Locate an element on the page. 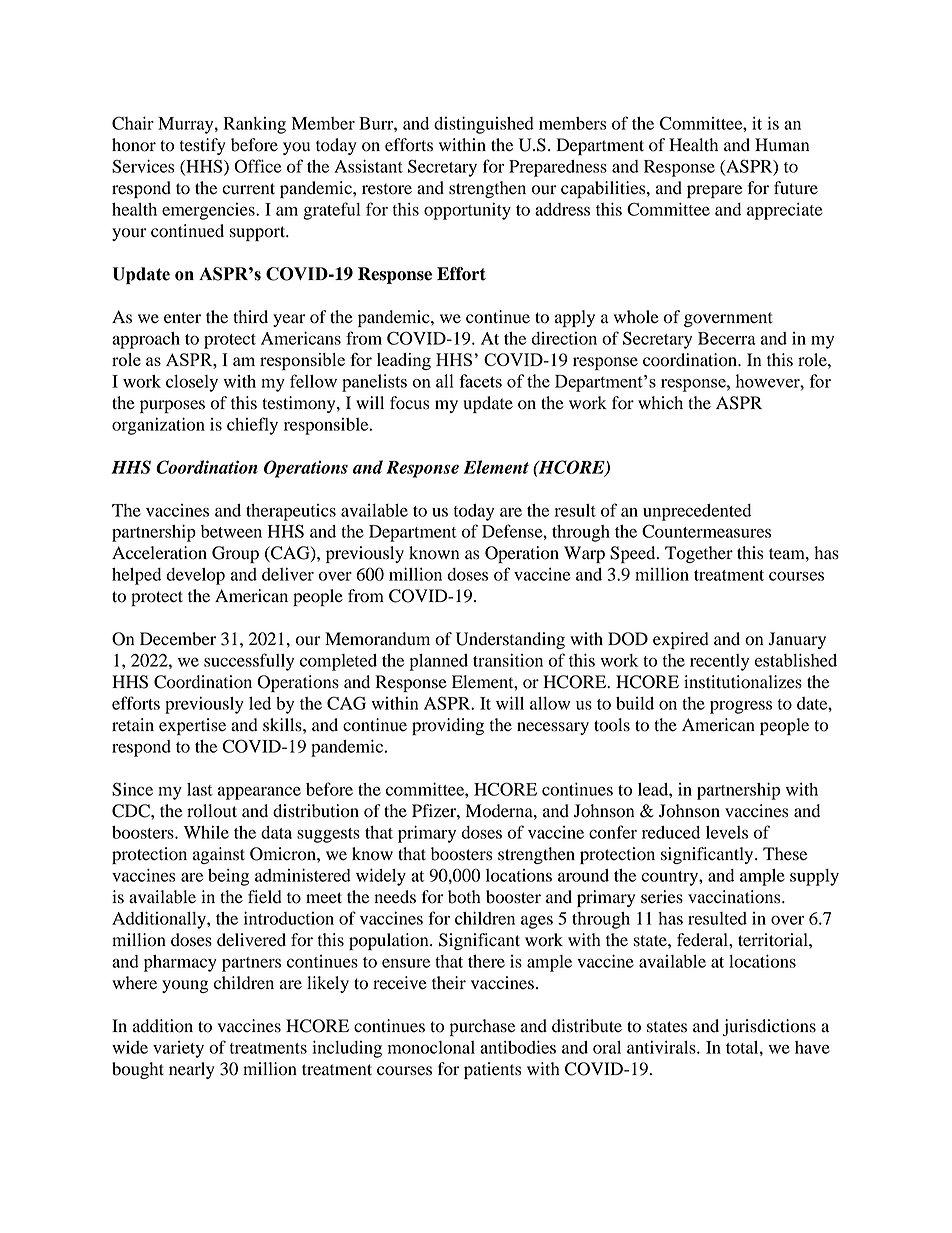  Human is located at coordinates (782, 144).
